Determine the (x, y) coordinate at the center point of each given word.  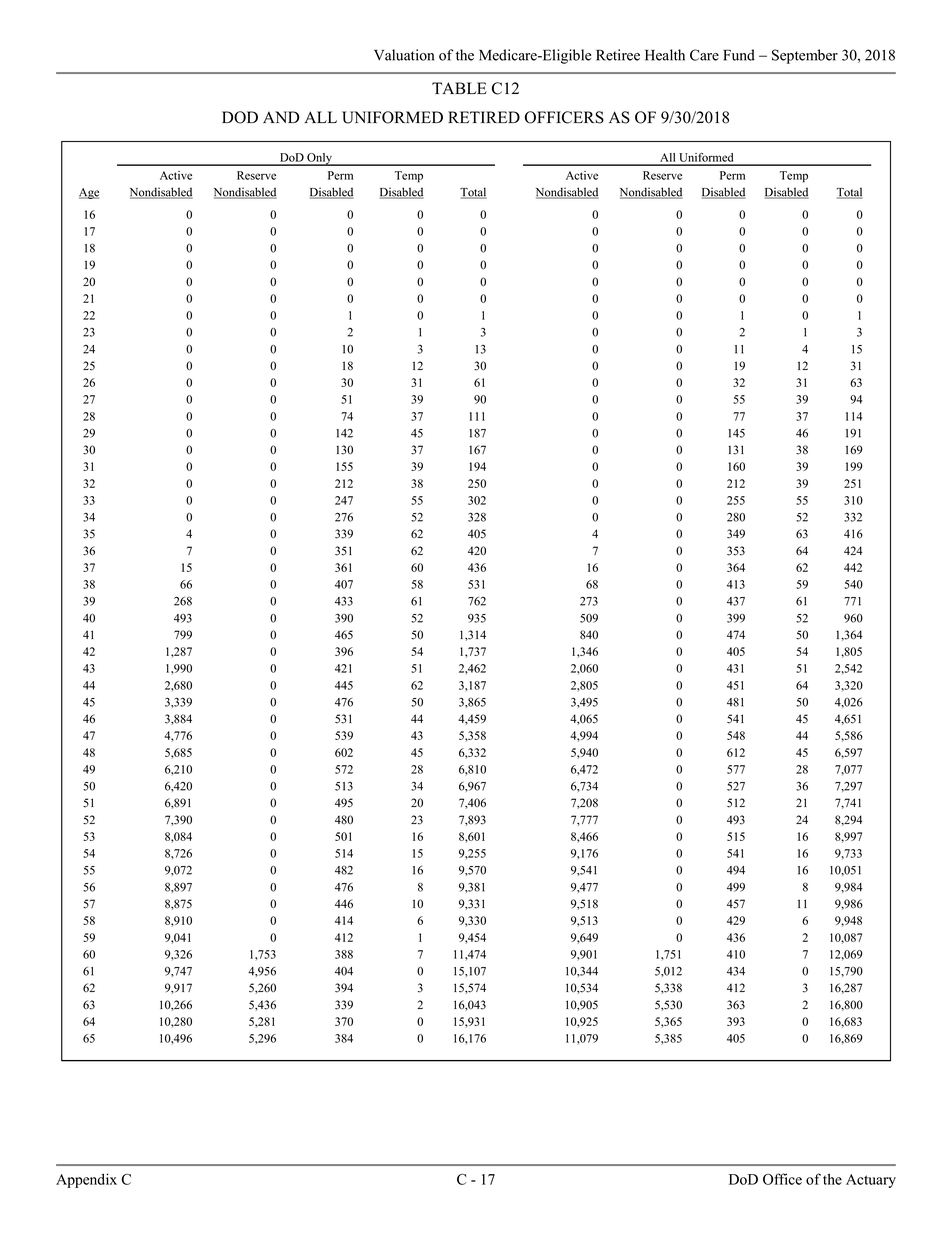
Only (319, 159)
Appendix (86, 1180)
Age (89, 193)
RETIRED (484, 117)
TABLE (459, 88)
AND (281, 117)
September (805, 56)
